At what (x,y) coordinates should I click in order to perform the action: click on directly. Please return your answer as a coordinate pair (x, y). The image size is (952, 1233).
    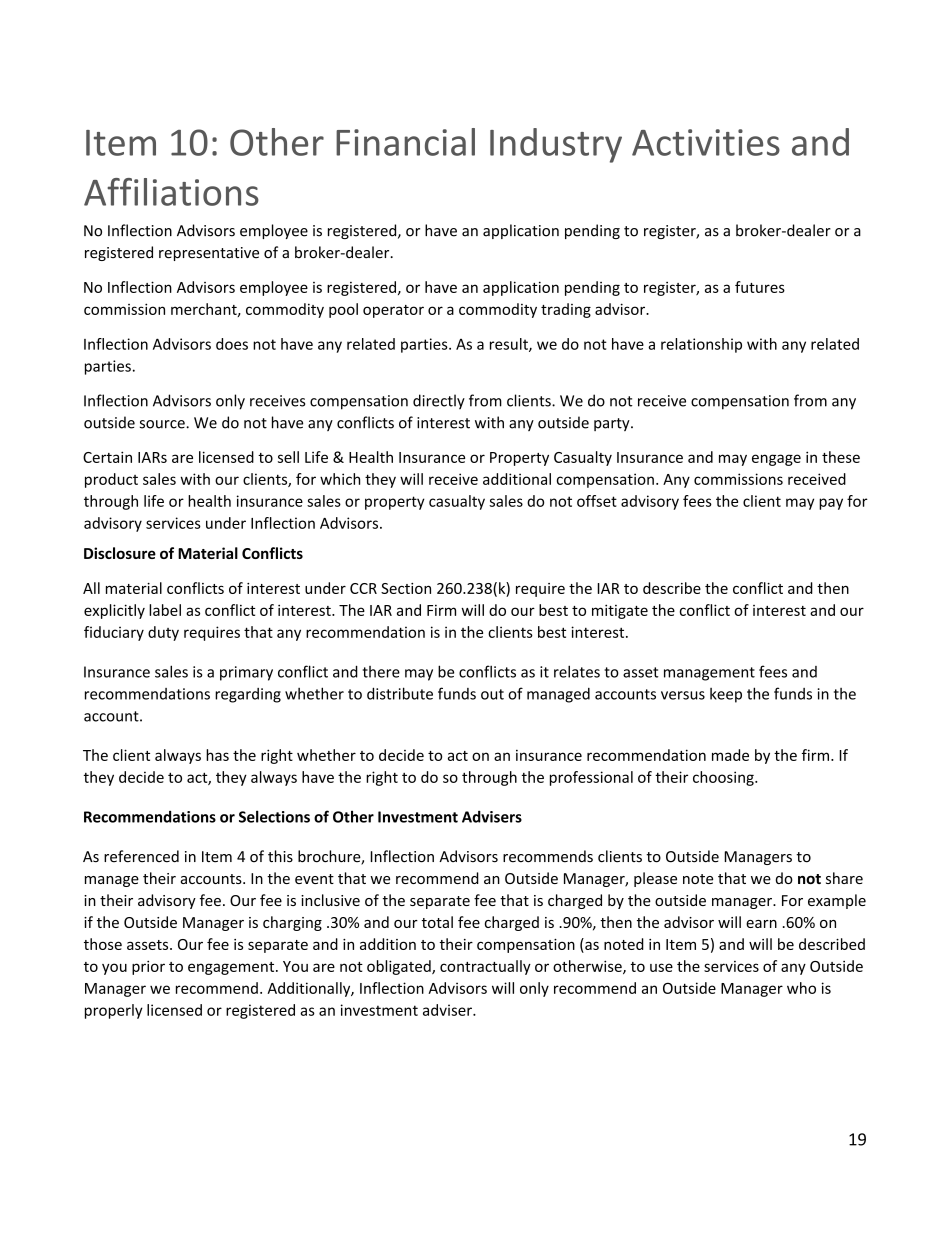
    Looking at the image, I should click on (439, 402).
